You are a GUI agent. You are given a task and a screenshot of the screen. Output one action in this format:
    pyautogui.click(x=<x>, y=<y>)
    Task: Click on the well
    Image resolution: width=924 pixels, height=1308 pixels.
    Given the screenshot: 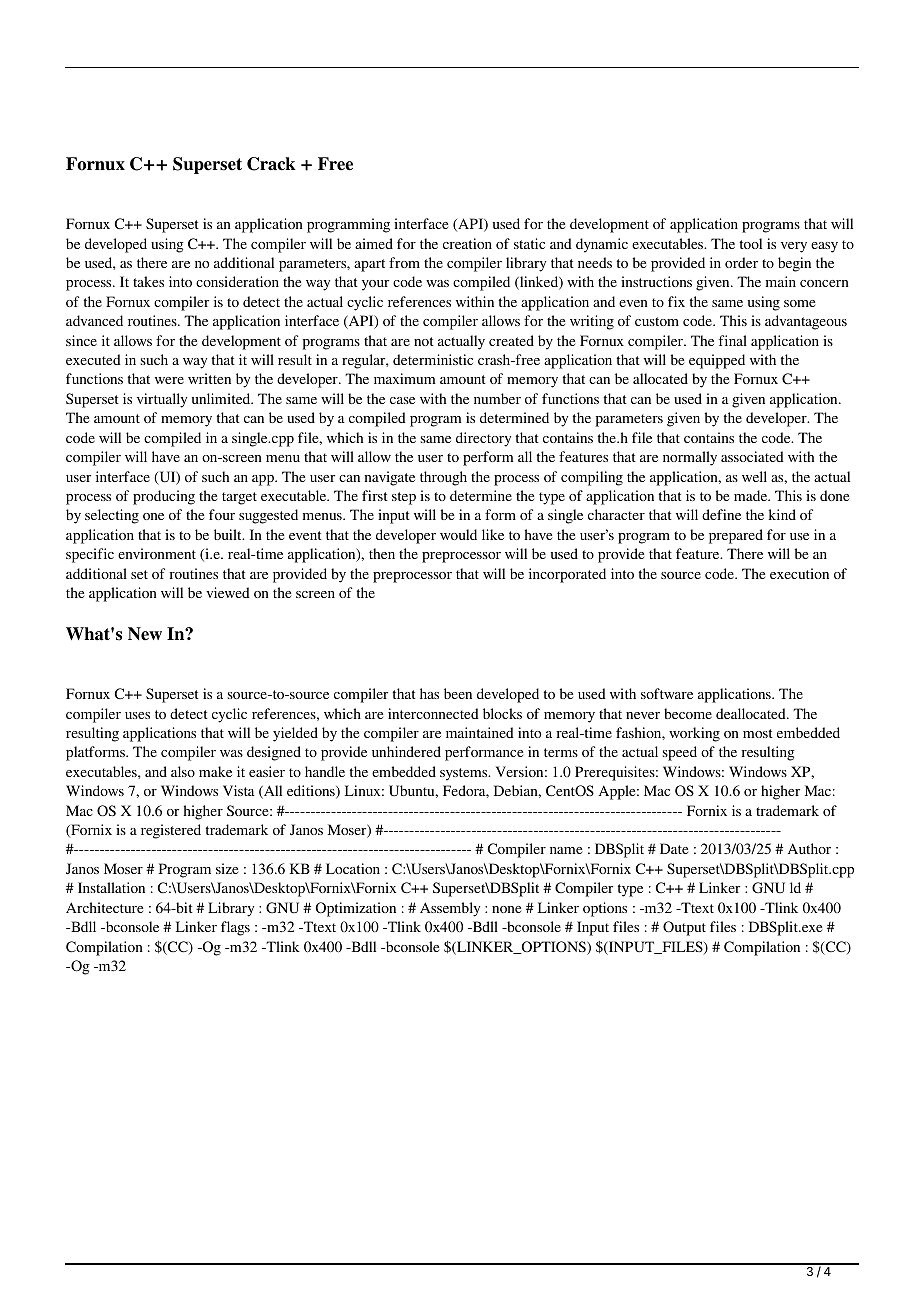 What is the action you would take?
    pyautogui.click(x=754, y=476)
